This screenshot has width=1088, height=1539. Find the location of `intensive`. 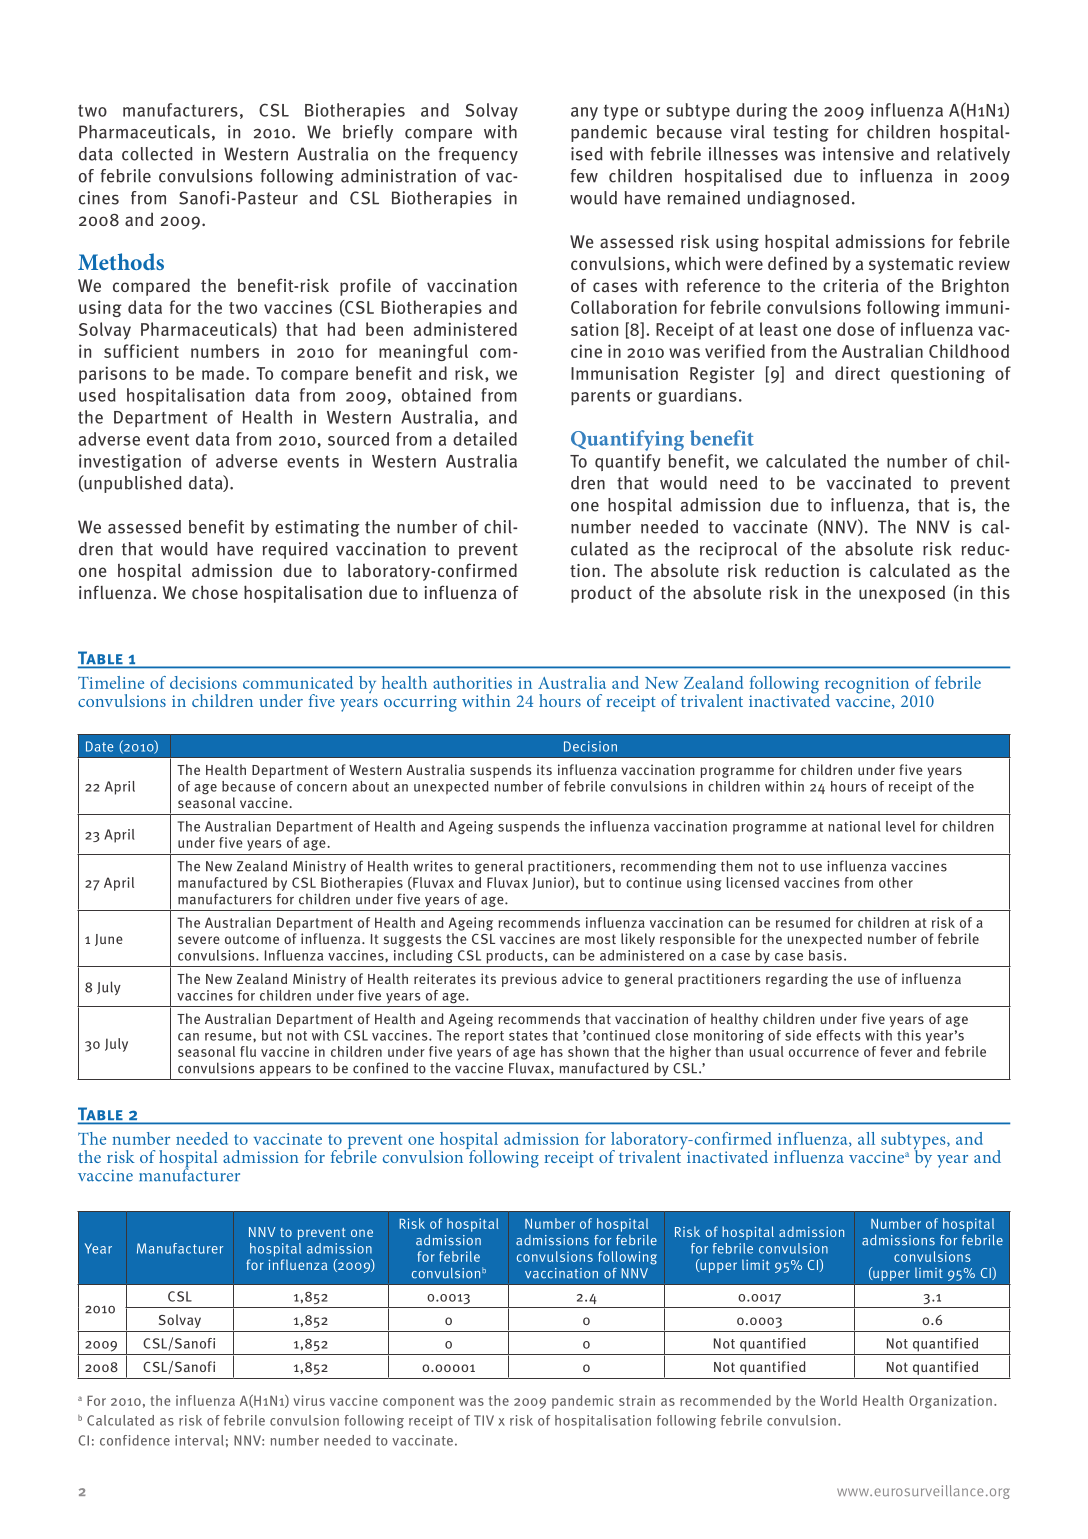

intensive is located at coordinates (858, 154).
